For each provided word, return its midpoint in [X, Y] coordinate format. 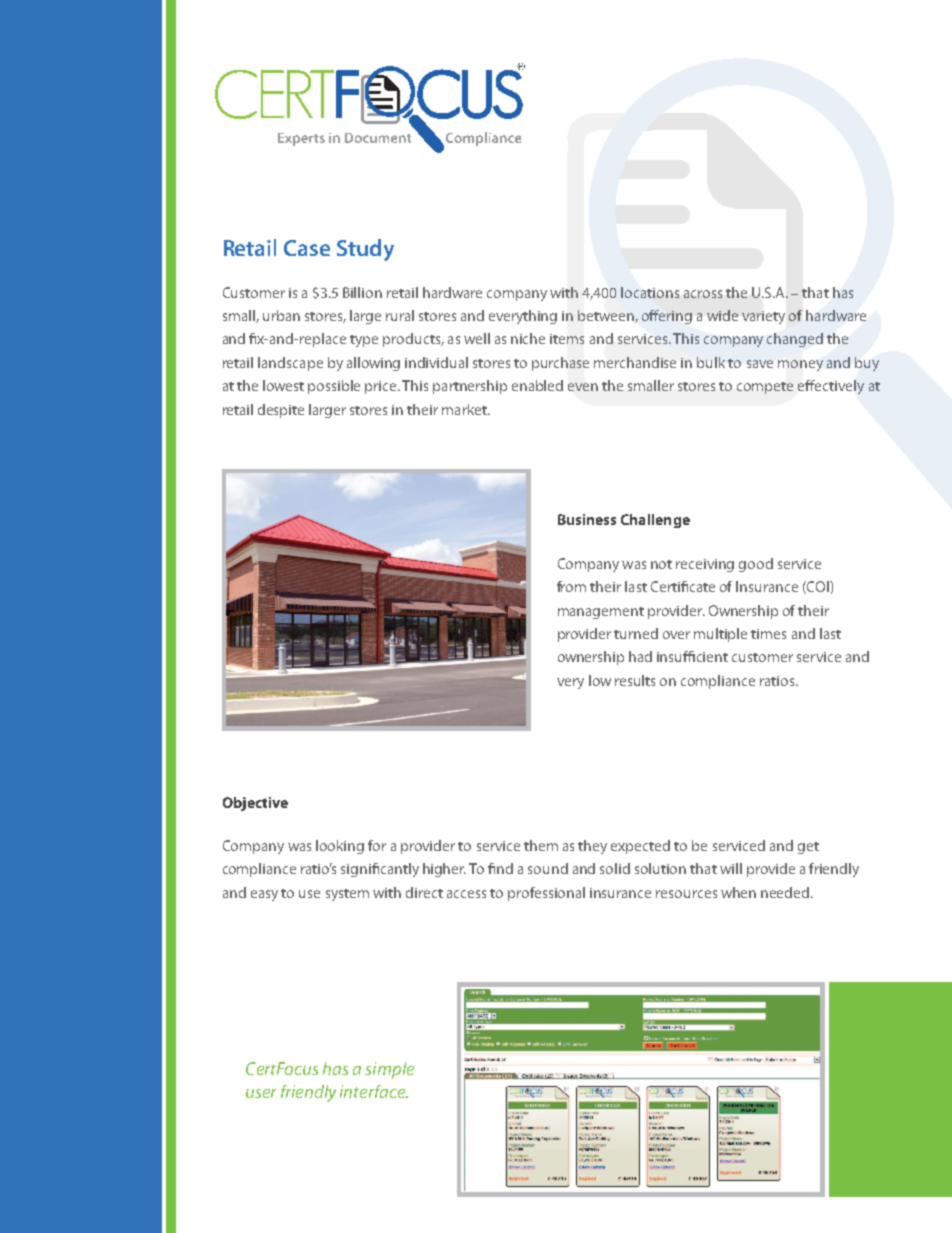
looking [340, 847]
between [607, 316]
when [738, 892]
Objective [255, 804]
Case [307, 248]
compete [765, 388]
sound [548, 868]
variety [763, 317]
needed [786, 892]
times [768, 634]
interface [374, 1091]
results [635, 680]
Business [587, 519]
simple [389, 1070]
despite [281, 411]
